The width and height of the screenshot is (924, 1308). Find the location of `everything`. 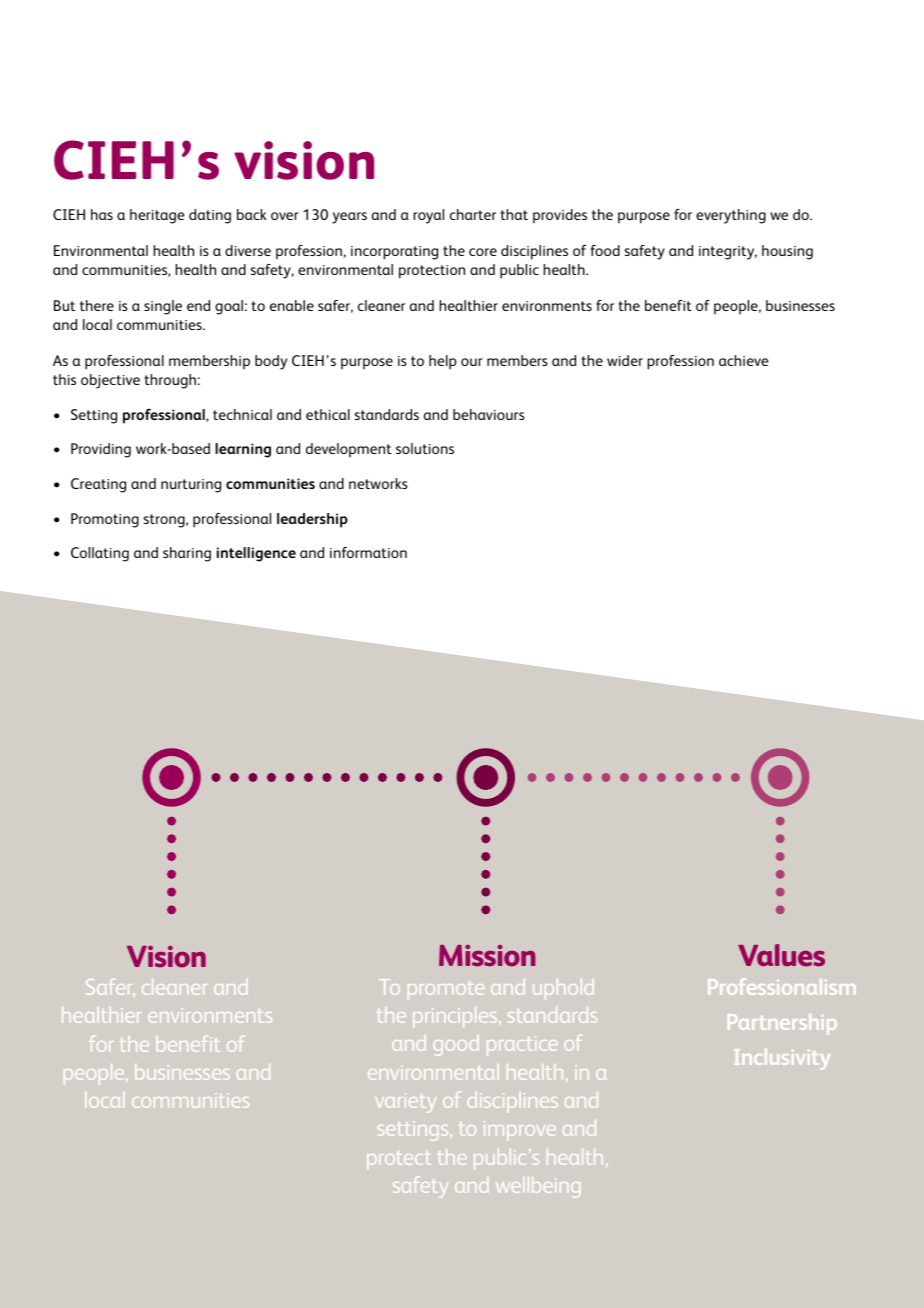

everything is located at coordinates (731, 216).
